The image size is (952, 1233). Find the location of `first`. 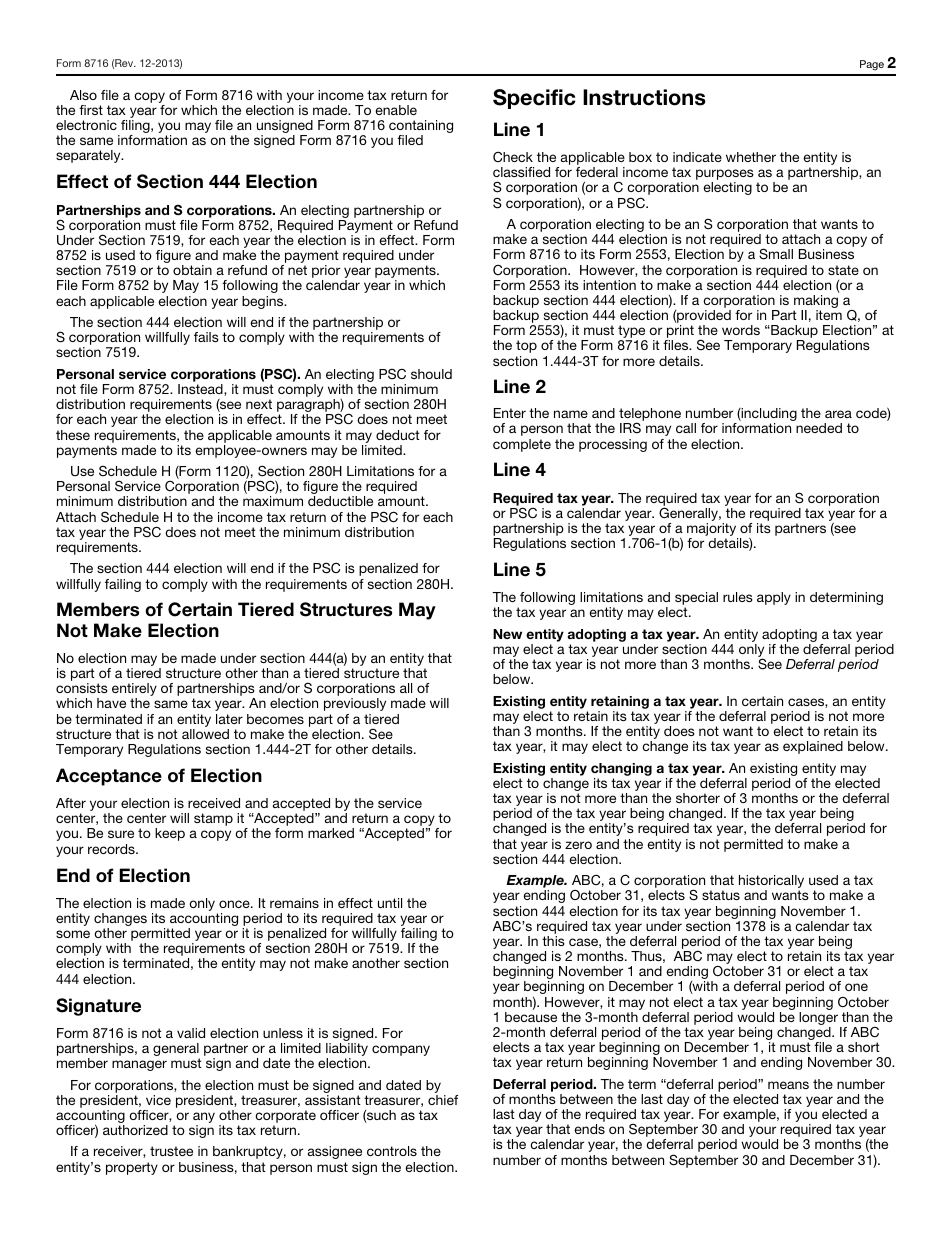

first is located at coordinates (91, 110).
